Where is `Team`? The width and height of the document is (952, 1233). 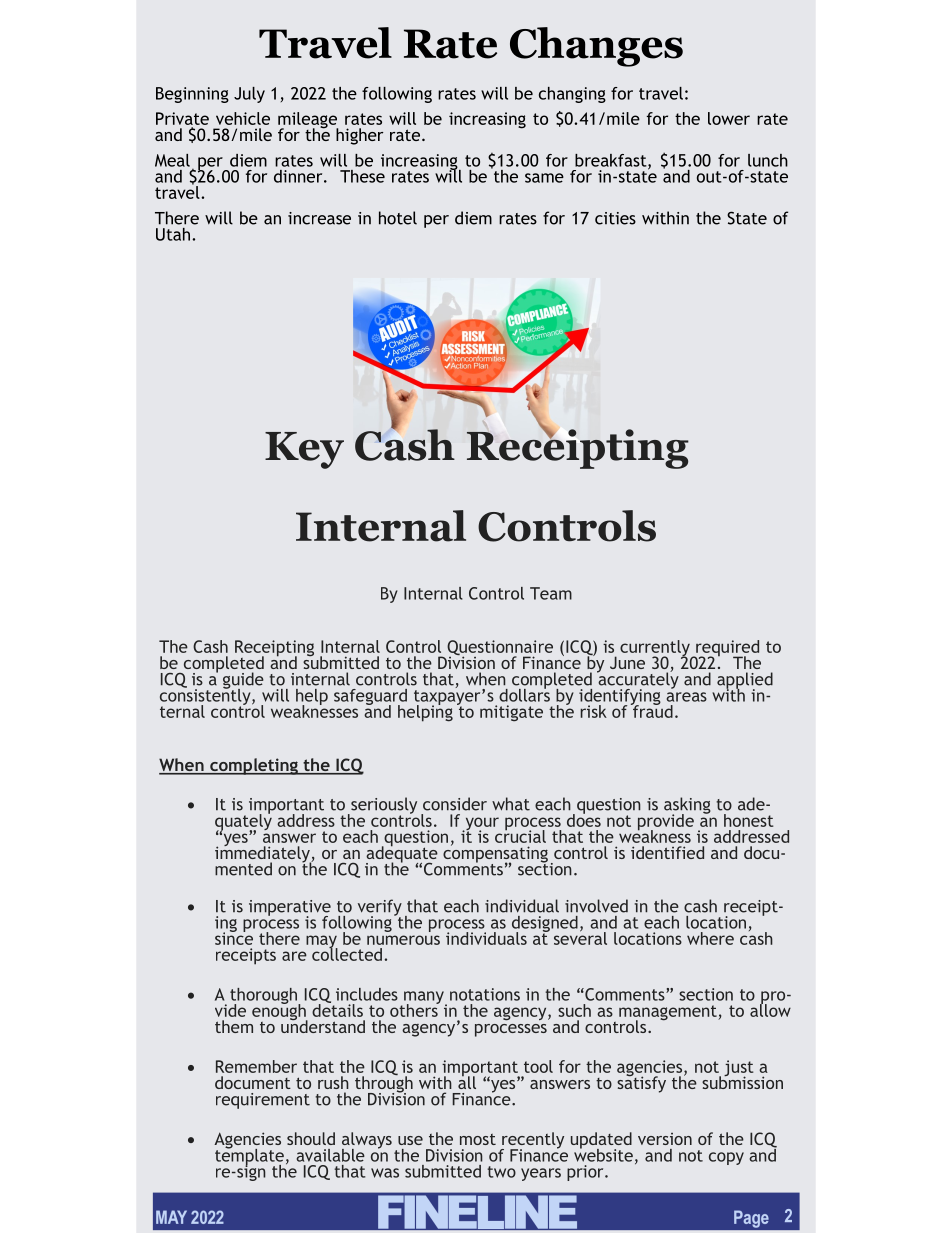
Team is located at coordinates (551, 593).
